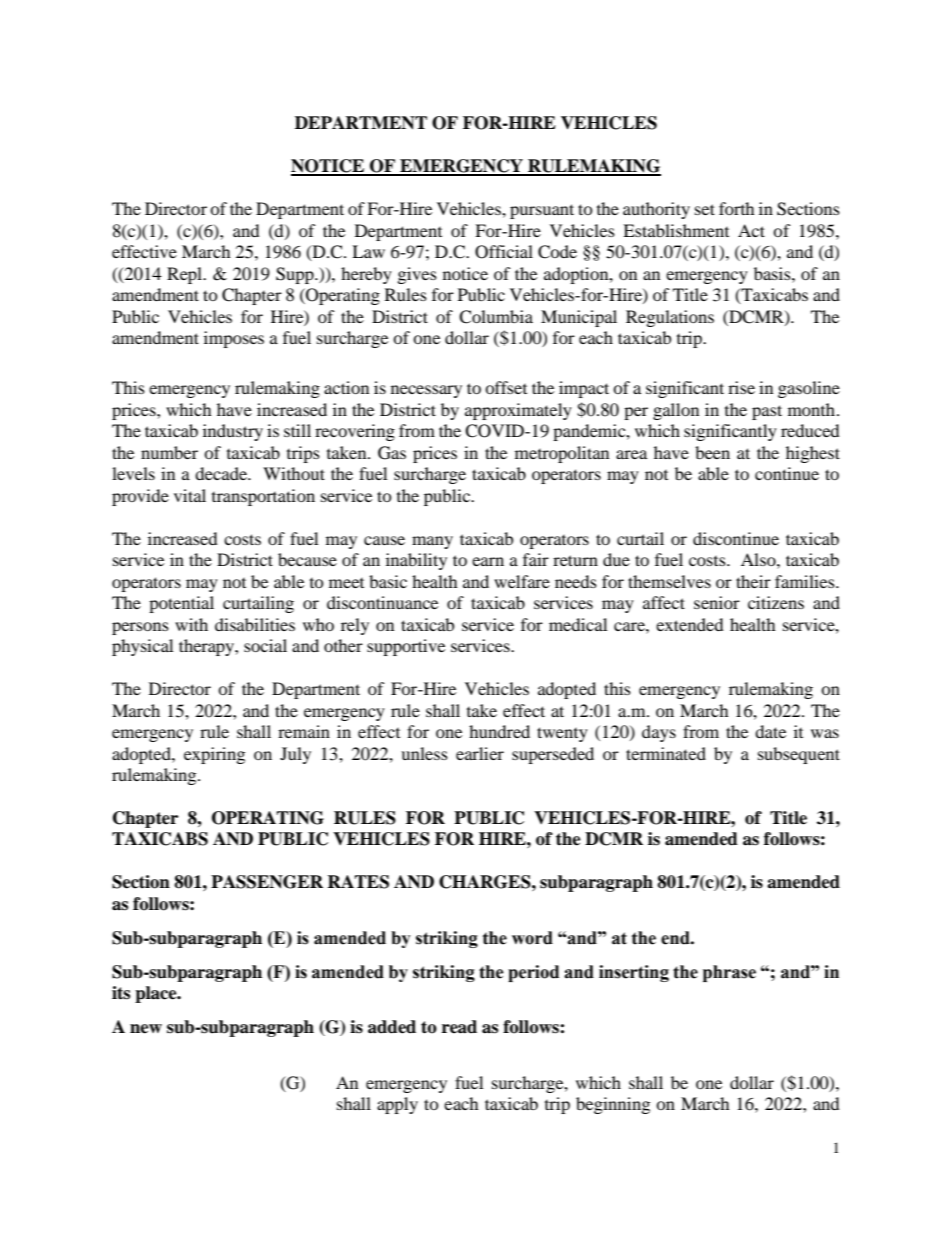 This document has width=952, height=1233. Describe the element at coordinates (504, 252) in the document. I see `Official` at that location.
